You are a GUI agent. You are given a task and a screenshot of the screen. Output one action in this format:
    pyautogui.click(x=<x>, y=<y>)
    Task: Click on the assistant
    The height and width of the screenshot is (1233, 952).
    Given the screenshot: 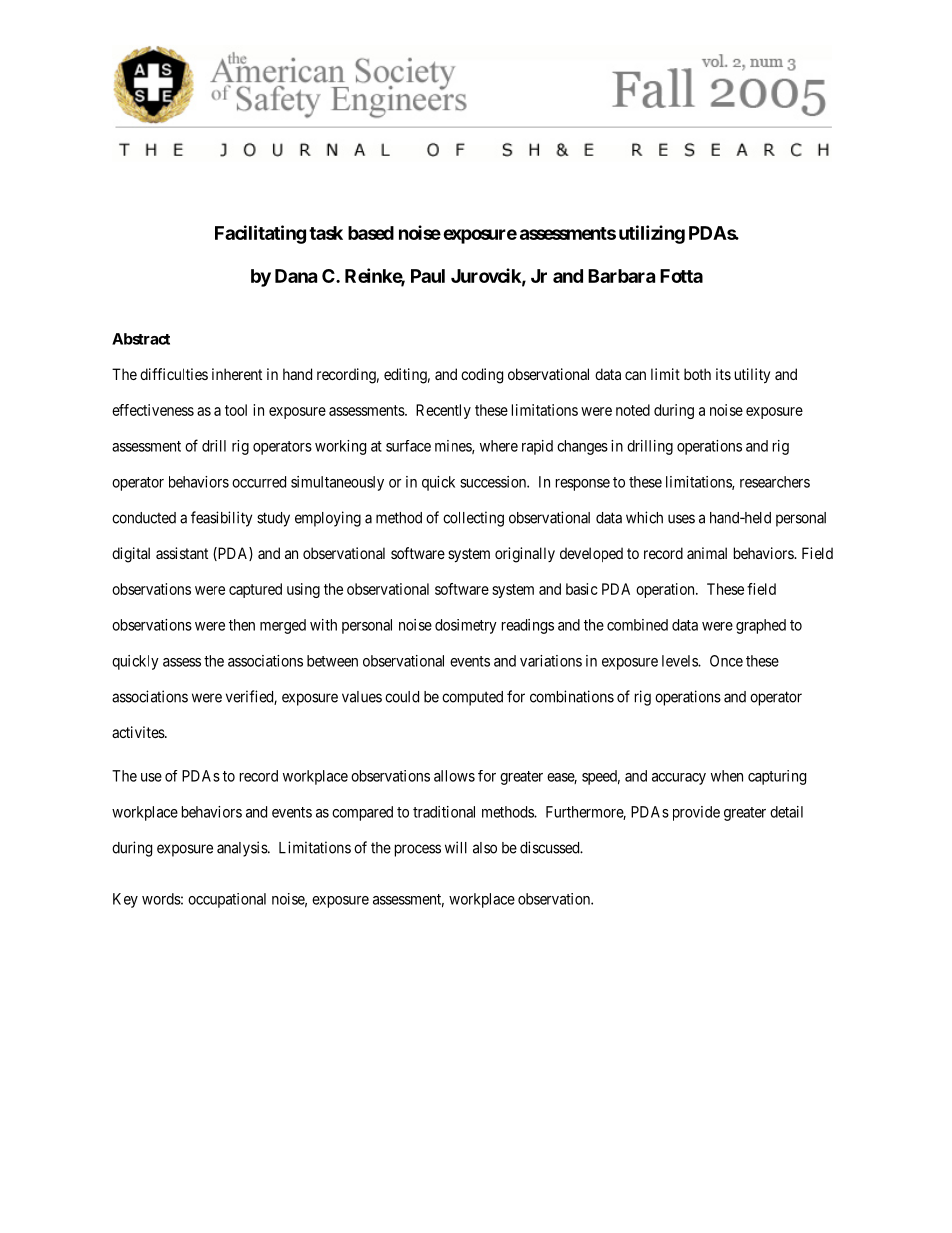 What is the action you would take?
    pyautogui.click(x=182, y=553)
